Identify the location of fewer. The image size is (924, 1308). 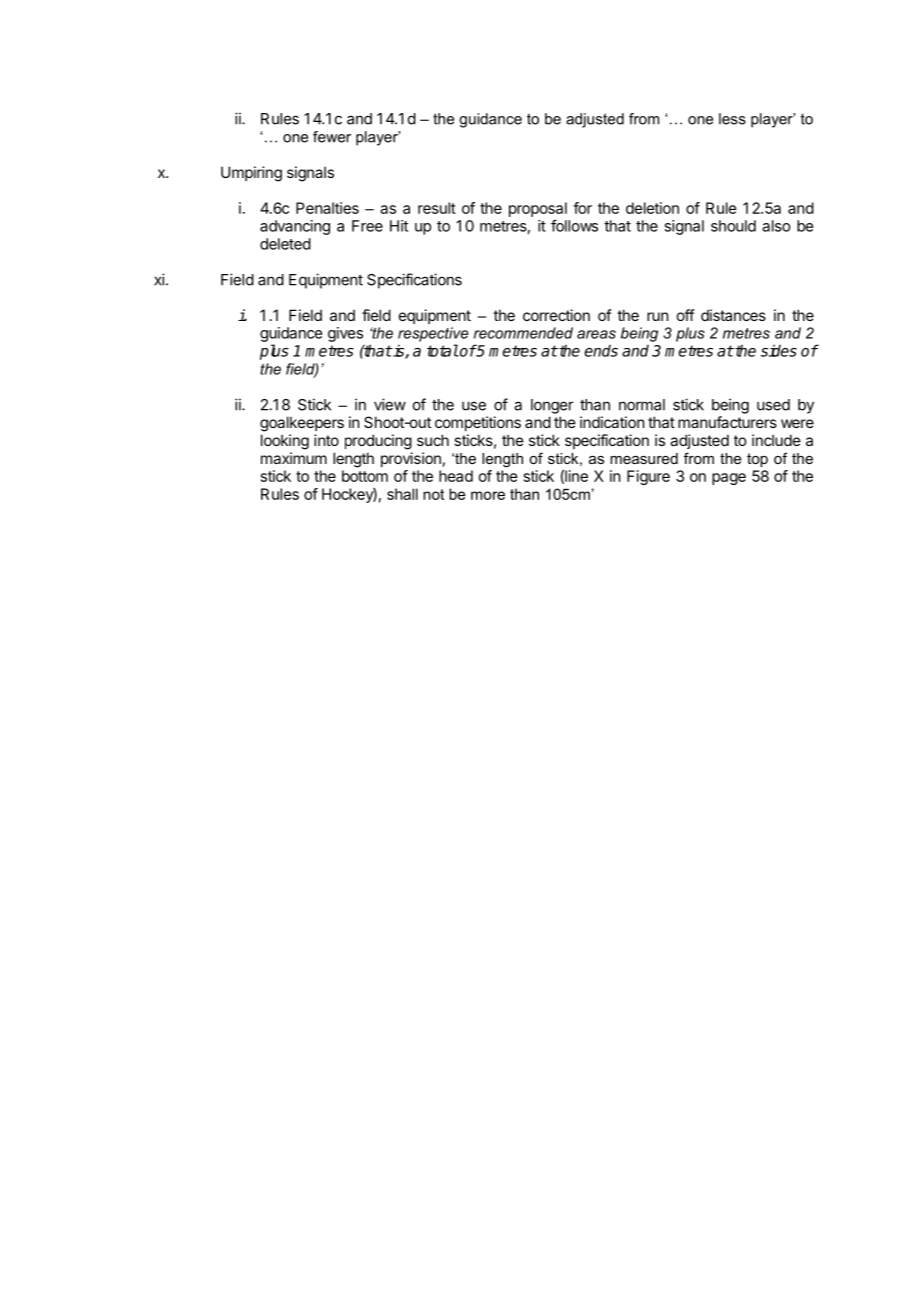
(332, 137).
